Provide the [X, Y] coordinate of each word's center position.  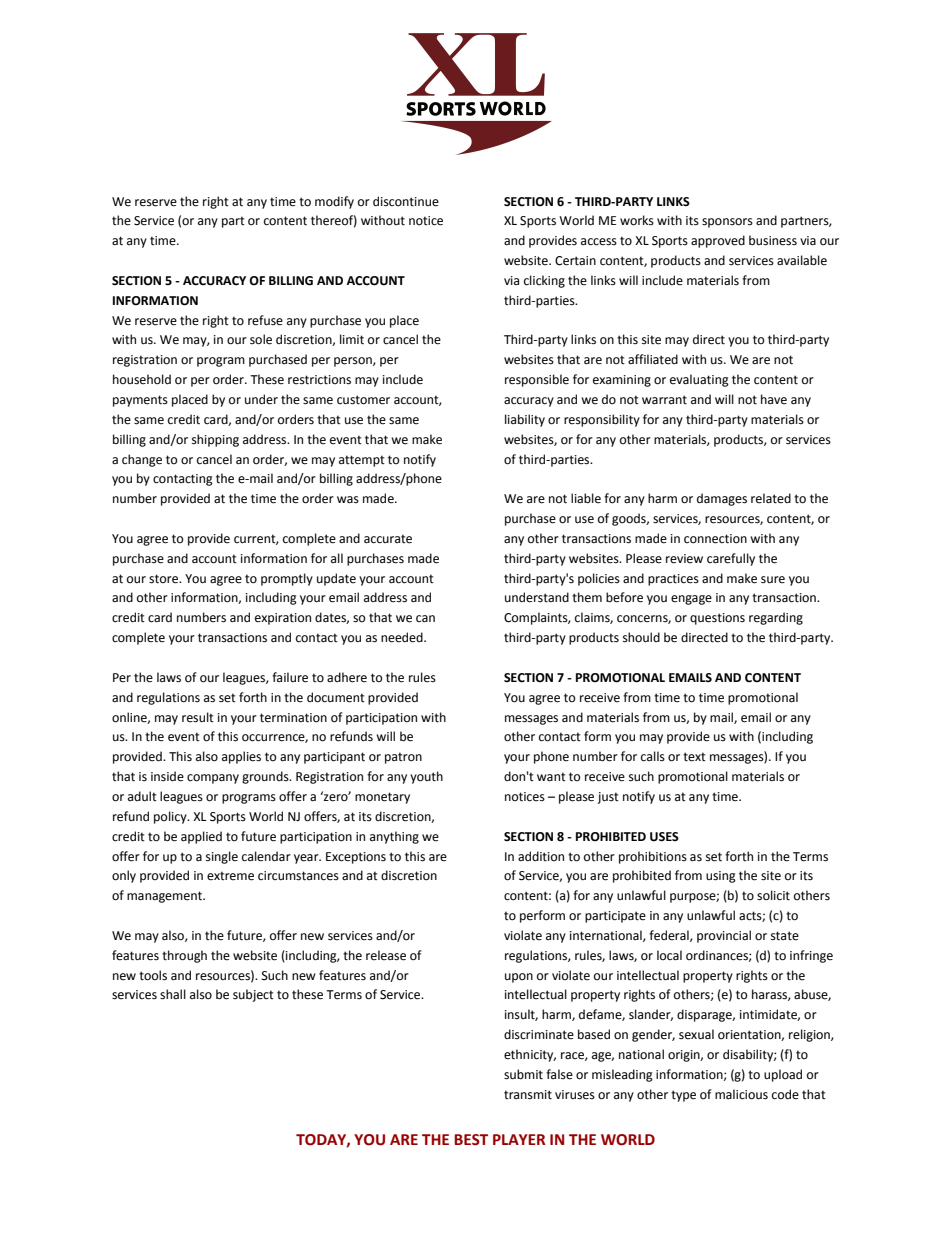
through [184, 956]
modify [334, 202]
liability [525, 420]
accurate [388, 539]
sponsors [727, 223]
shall [173, 994]
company [213, 779]
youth [426, 777]
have [774, 399]
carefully [731, 559]
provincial [724, 936]
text [694, 757]
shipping [215, 440]
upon [519, 978]
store [164, 579]
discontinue [406, 201]
